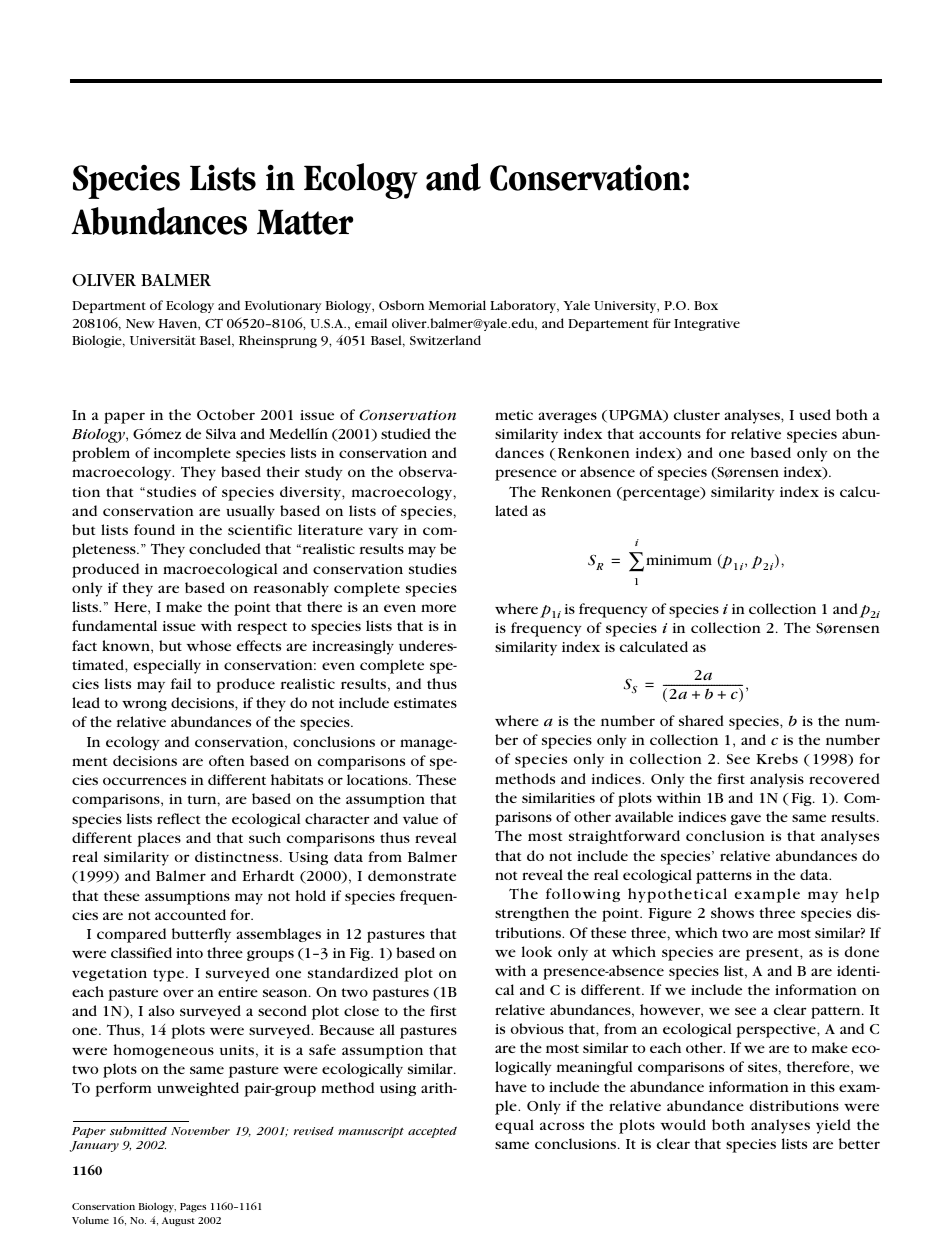  What do you see at coordinates (140, 323) in the screenshot?
I see `New` at bounding box center [140, 323].
